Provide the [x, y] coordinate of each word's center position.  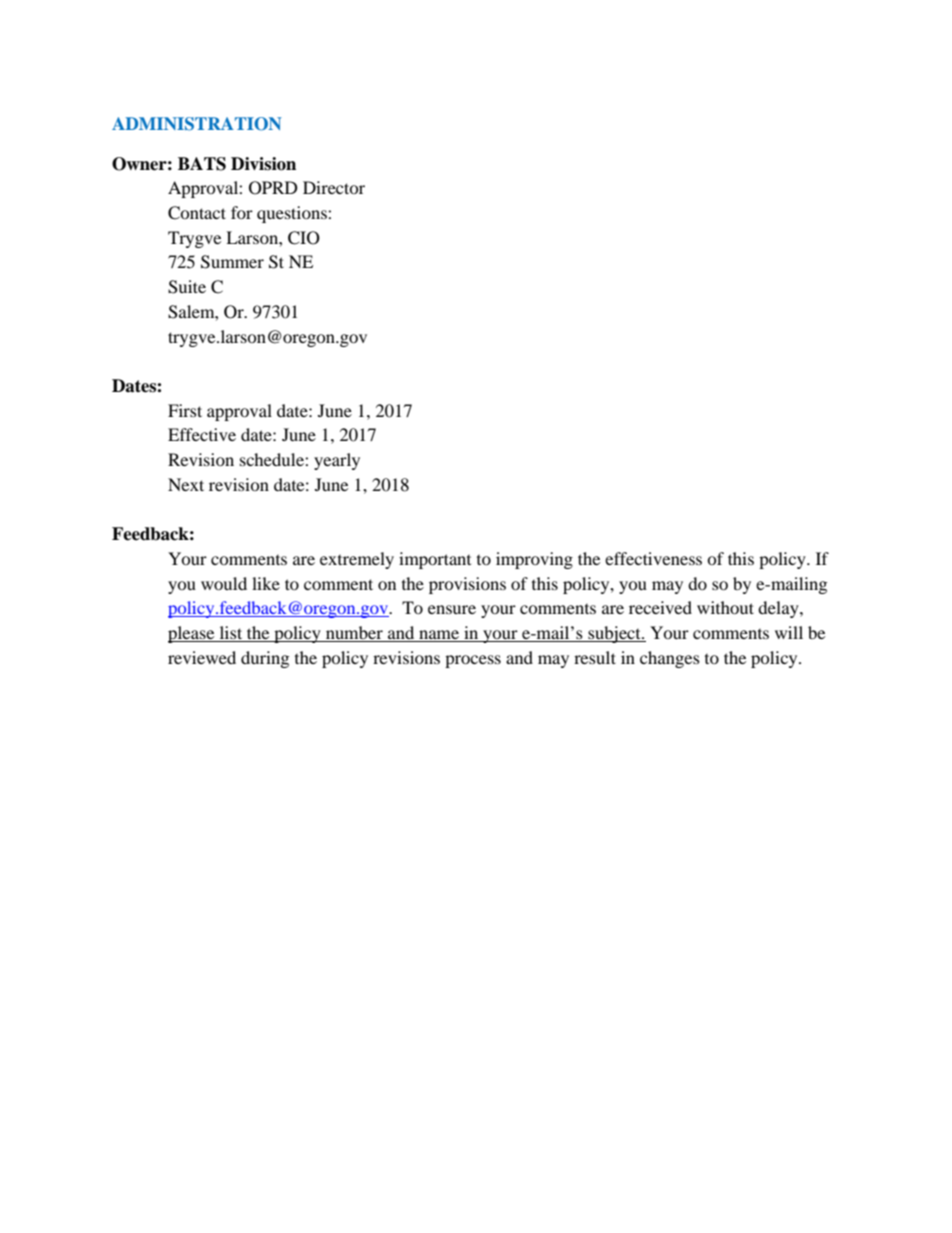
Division [263, 164]
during [265, 659]
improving [534, 560]
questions [293, 214]
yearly [337, 461]
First [185, 410]
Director [334, 187]
